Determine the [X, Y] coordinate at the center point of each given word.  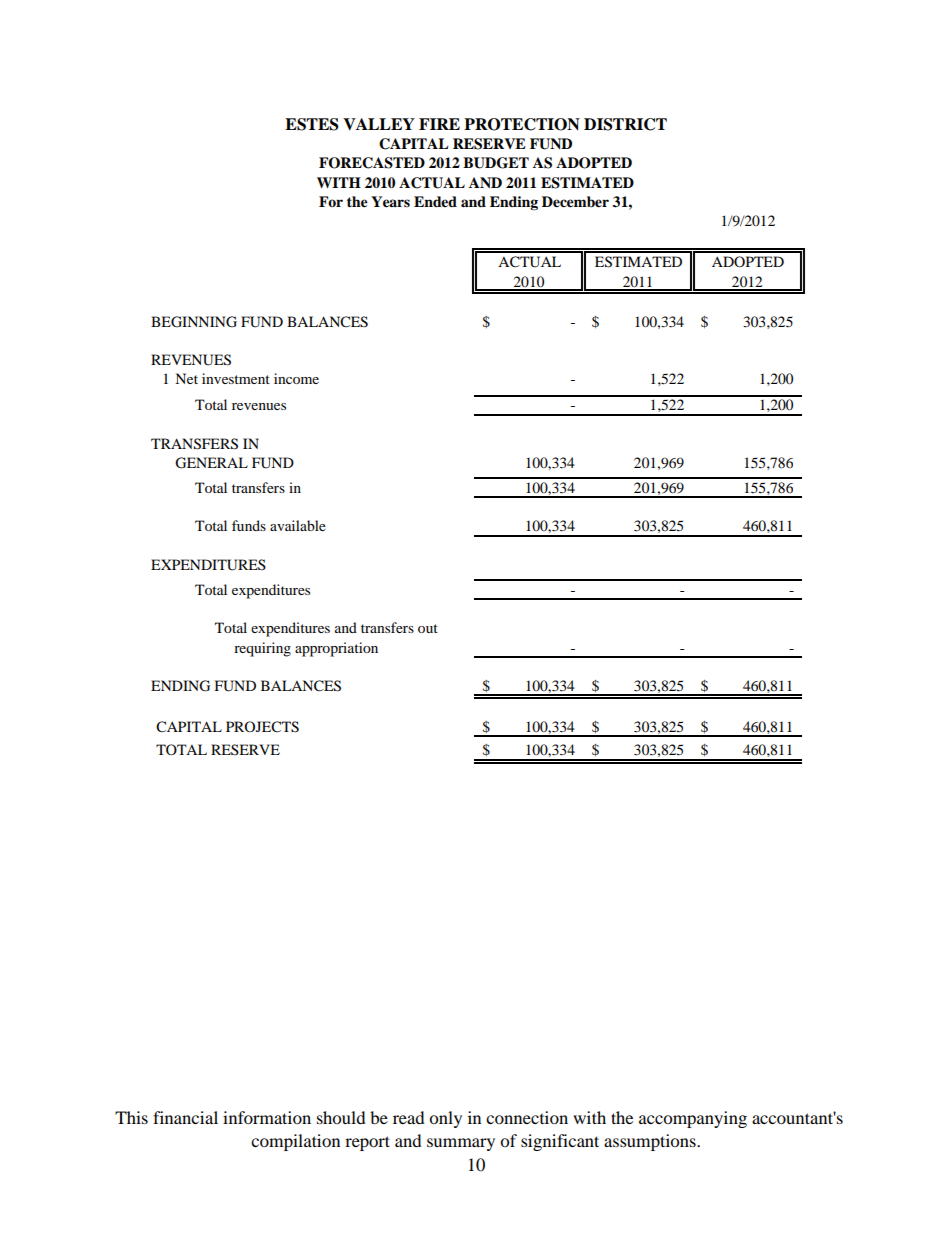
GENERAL [211, 463]
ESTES [312, 124]
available [298, 525]
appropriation [336, 649]
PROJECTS [262, 727]
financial [185, 1117]
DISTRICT [625, 124]
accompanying [693, 1119]
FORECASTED [372, 163]
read [409, 1117]
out [428, 628]
